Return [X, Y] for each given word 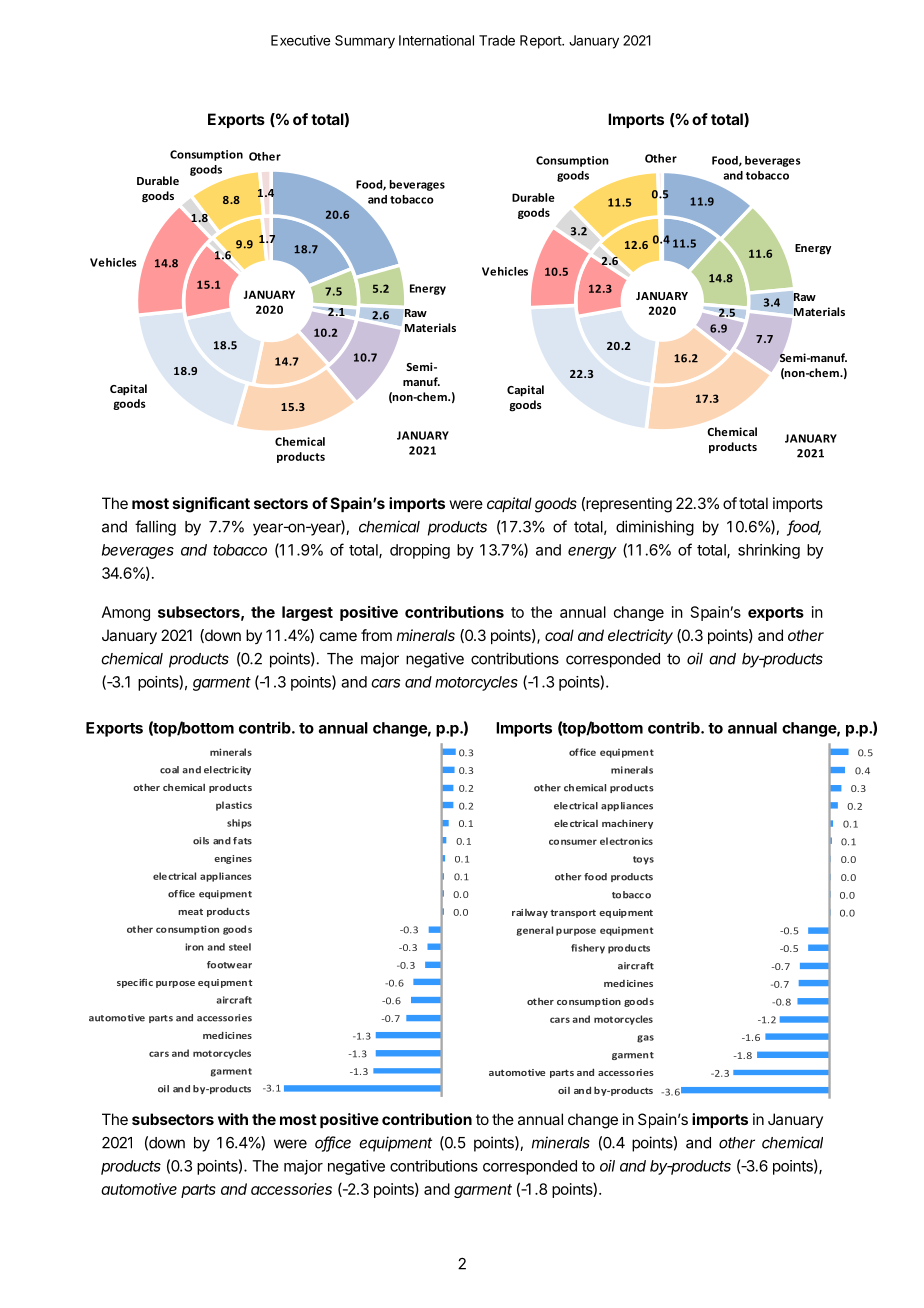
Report [541, 42]
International [436, 40]
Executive [300, 40]
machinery [627, 824]
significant [211, 505]
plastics [234, 806]
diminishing [655, 528]
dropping [420, 551]
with [233, 1119]
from [376, 635]
